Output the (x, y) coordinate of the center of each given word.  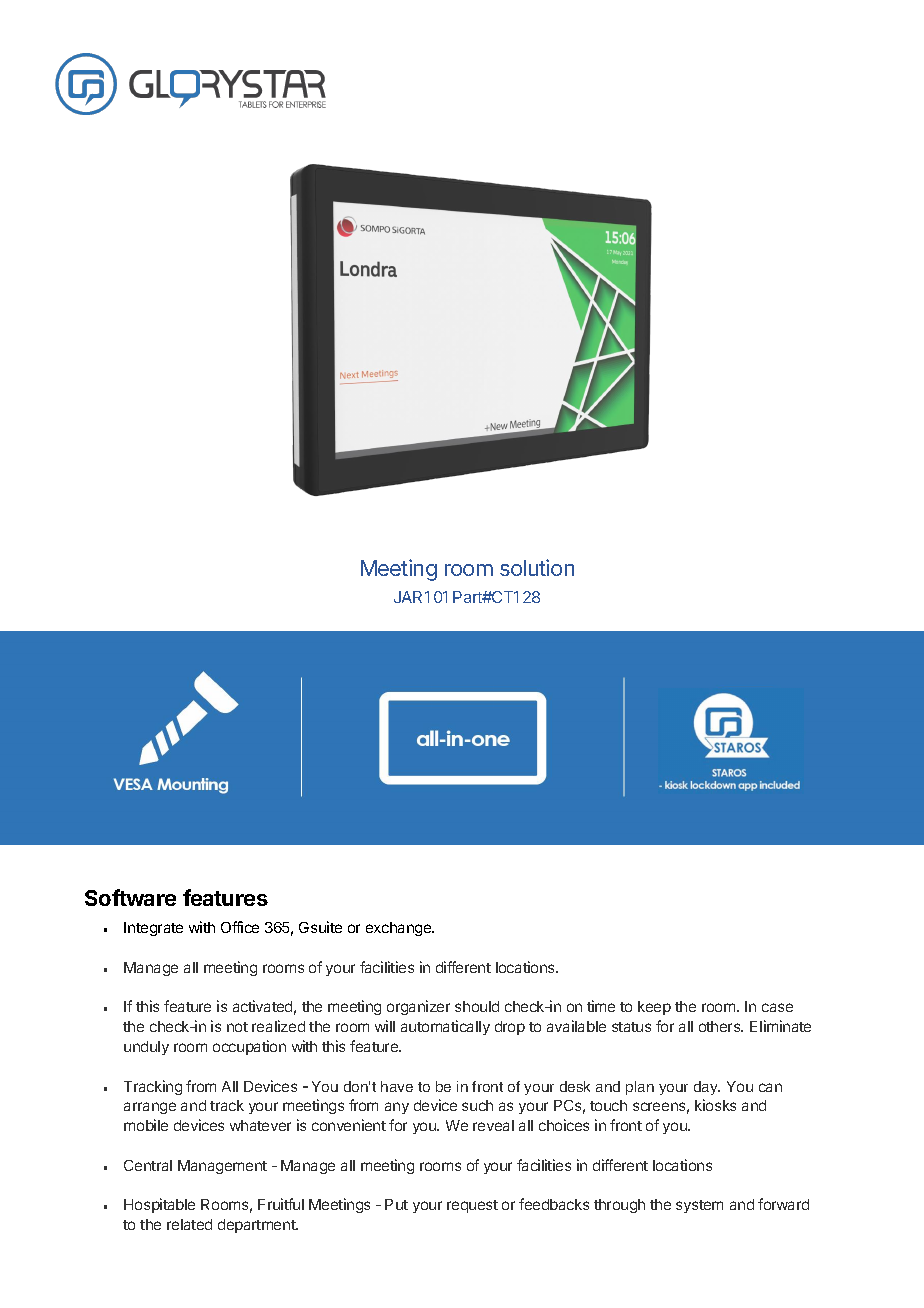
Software (130, 897)
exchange (400, 929)
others (721, 1026)
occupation (249, 1047)
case (777, 1007)
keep (654, 1008)
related (189, 1224)
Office (240, 927)
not (237, 1027)
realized (278, 1026)
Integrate (153, 929)
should (477, 1006)
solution (537, 567)
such (477, 1105)
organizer (418, 1007)
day (707, 1088)
